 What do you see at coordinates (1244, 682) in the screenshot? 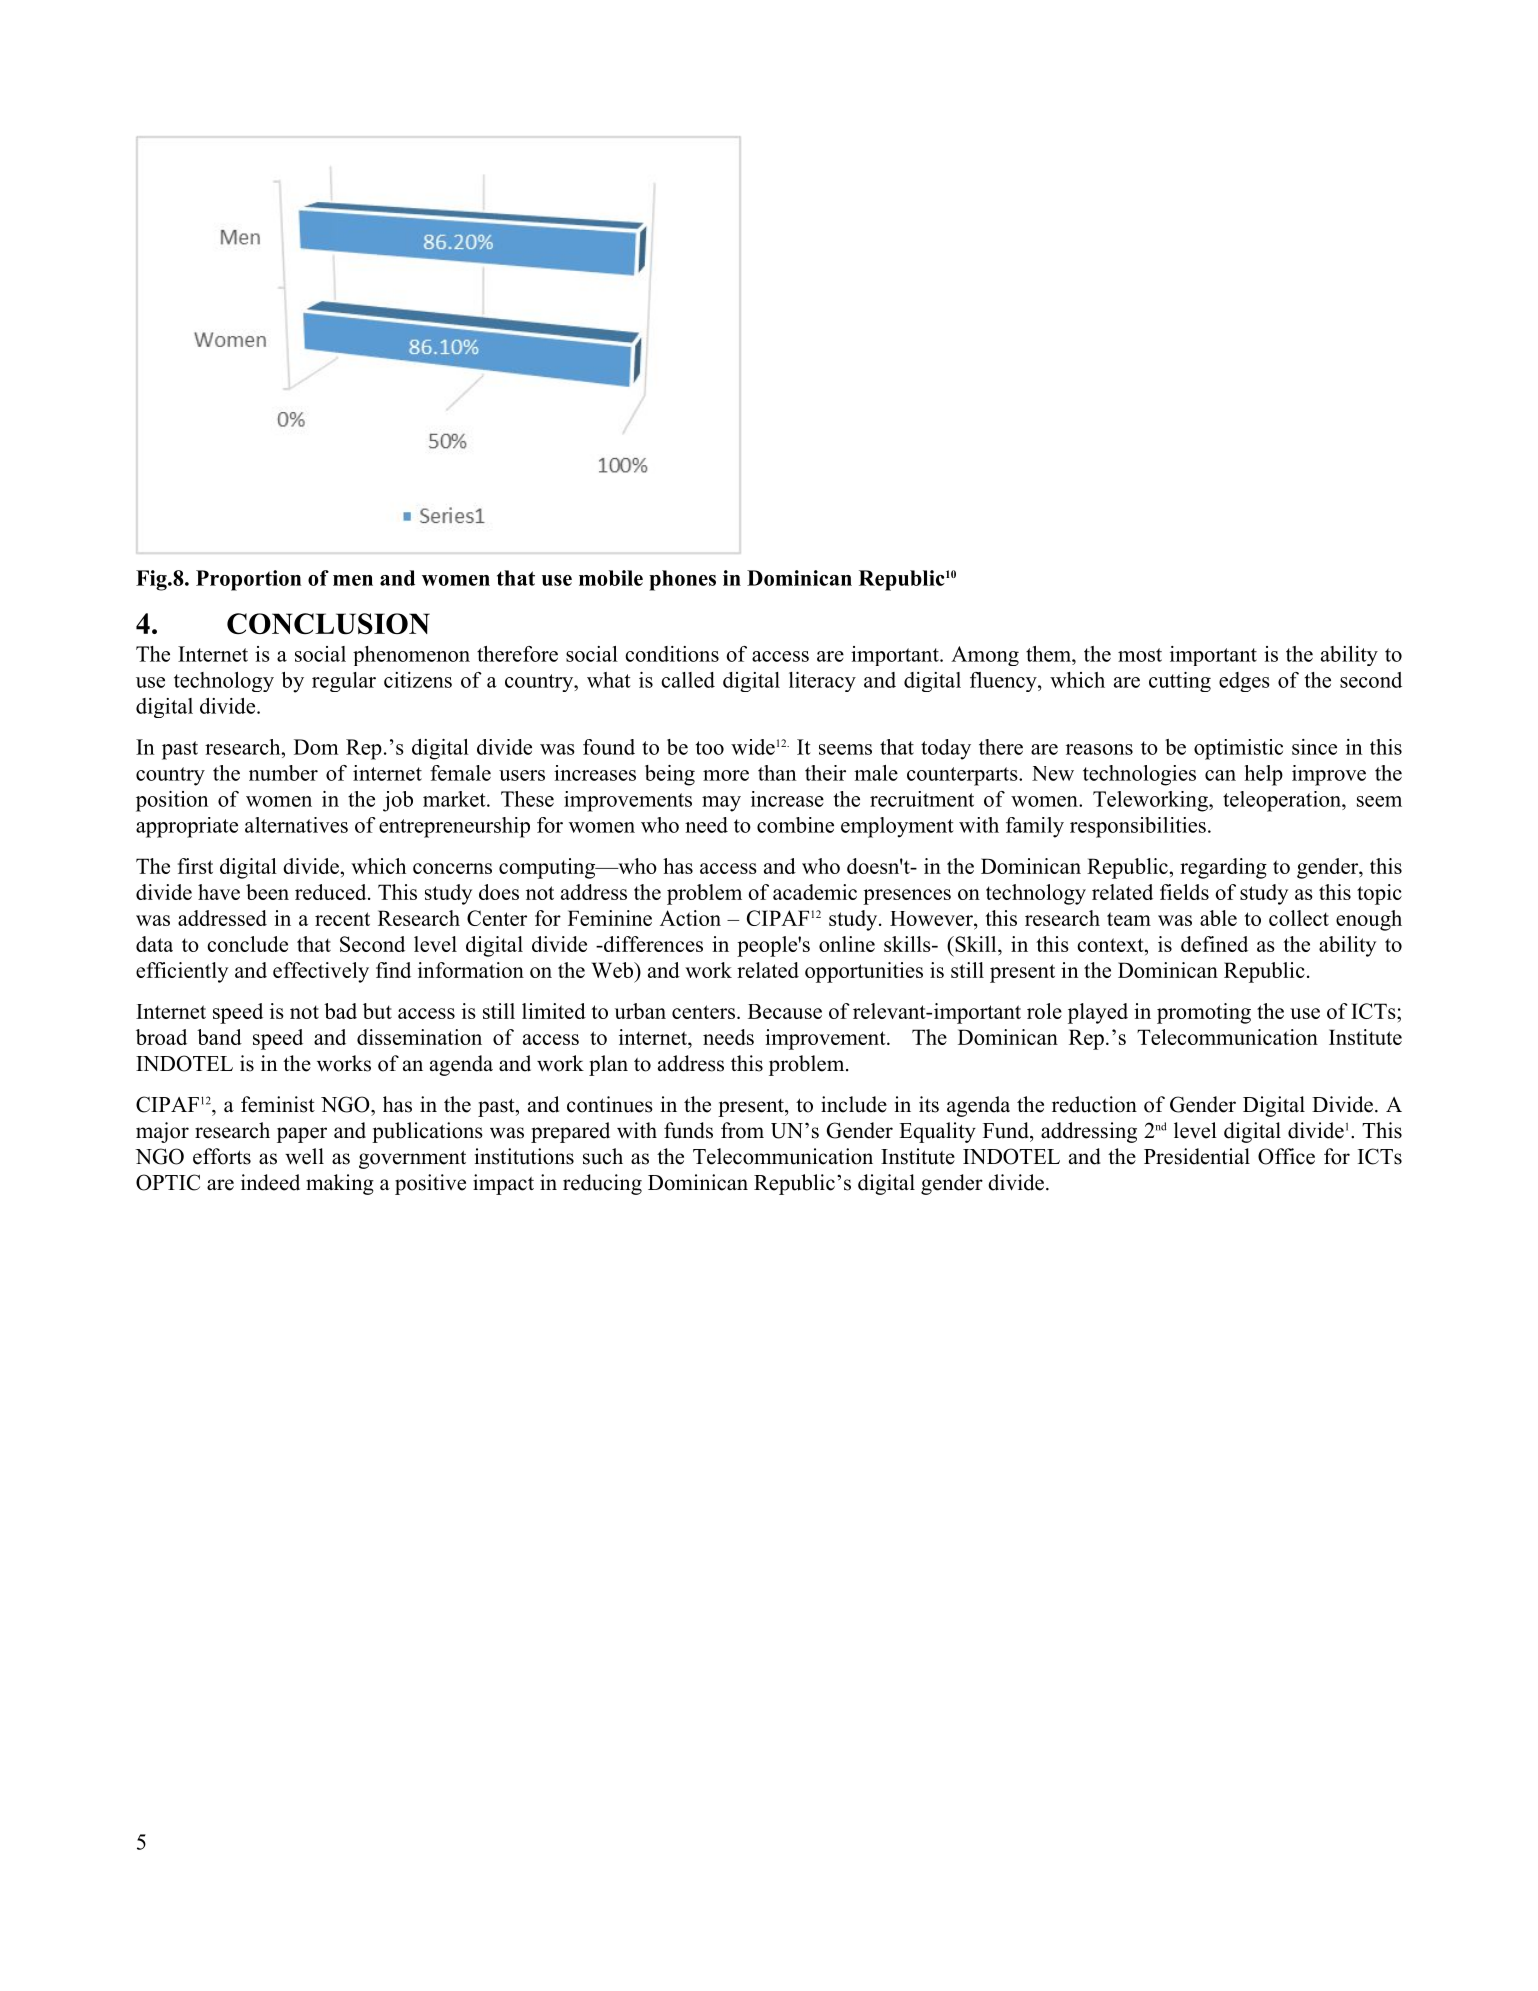
I see `edges` at bounding box center [1244, 682].
